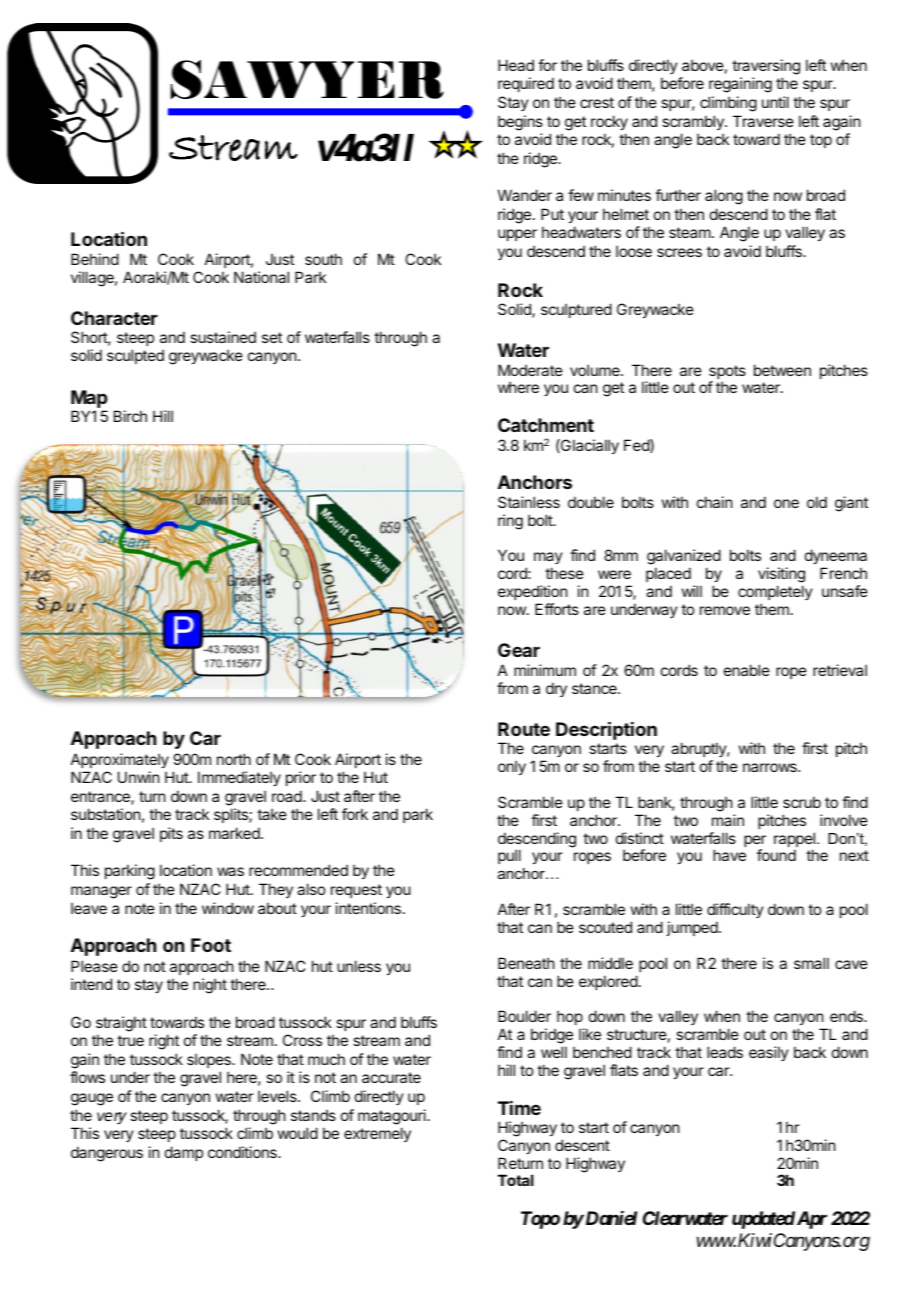 This screenshot has height=1307, width=924. I want to click on Gear, so click(519, 650).
